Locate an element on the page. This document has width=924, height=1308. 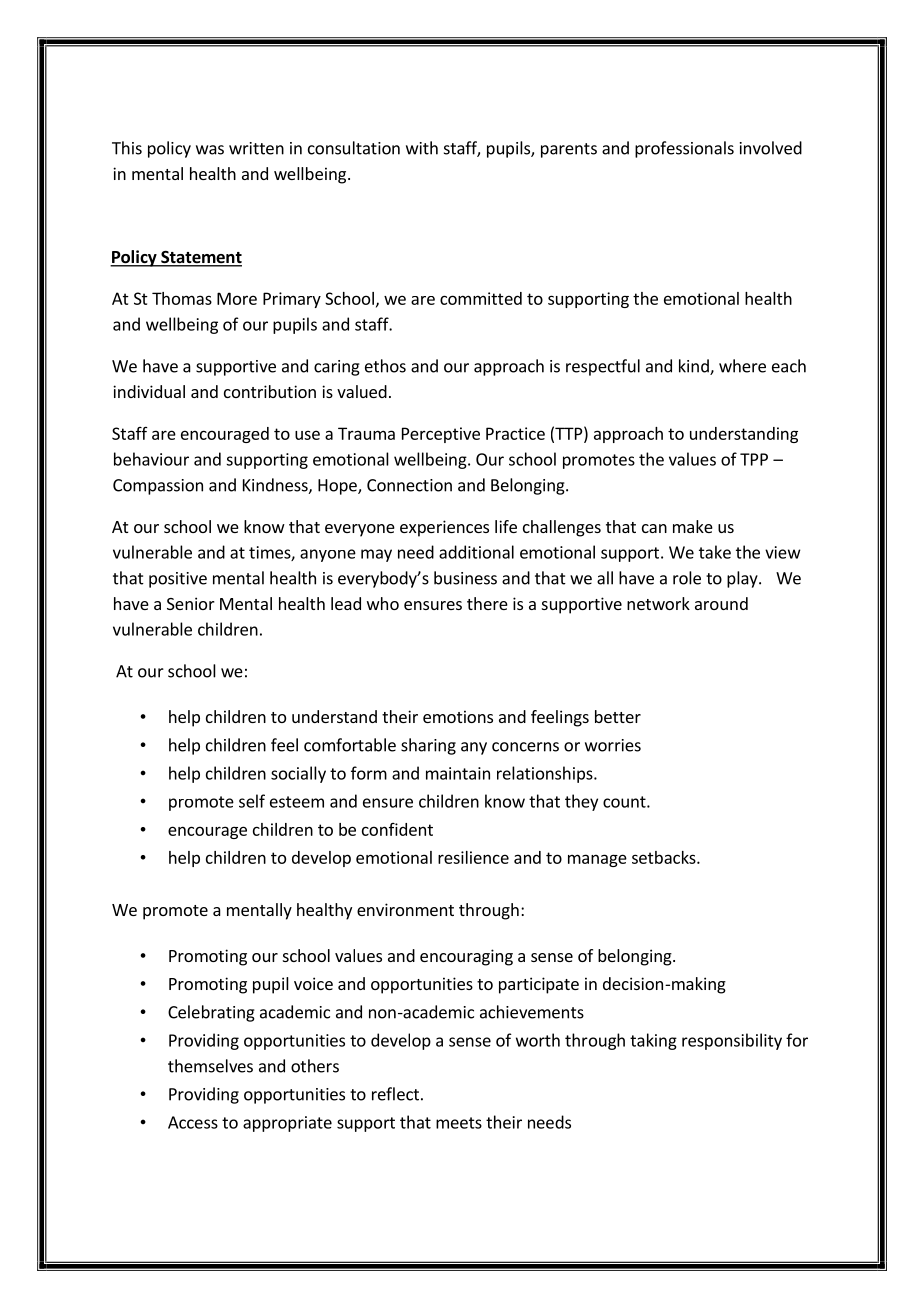
around is located at coordinates (721, 603).
